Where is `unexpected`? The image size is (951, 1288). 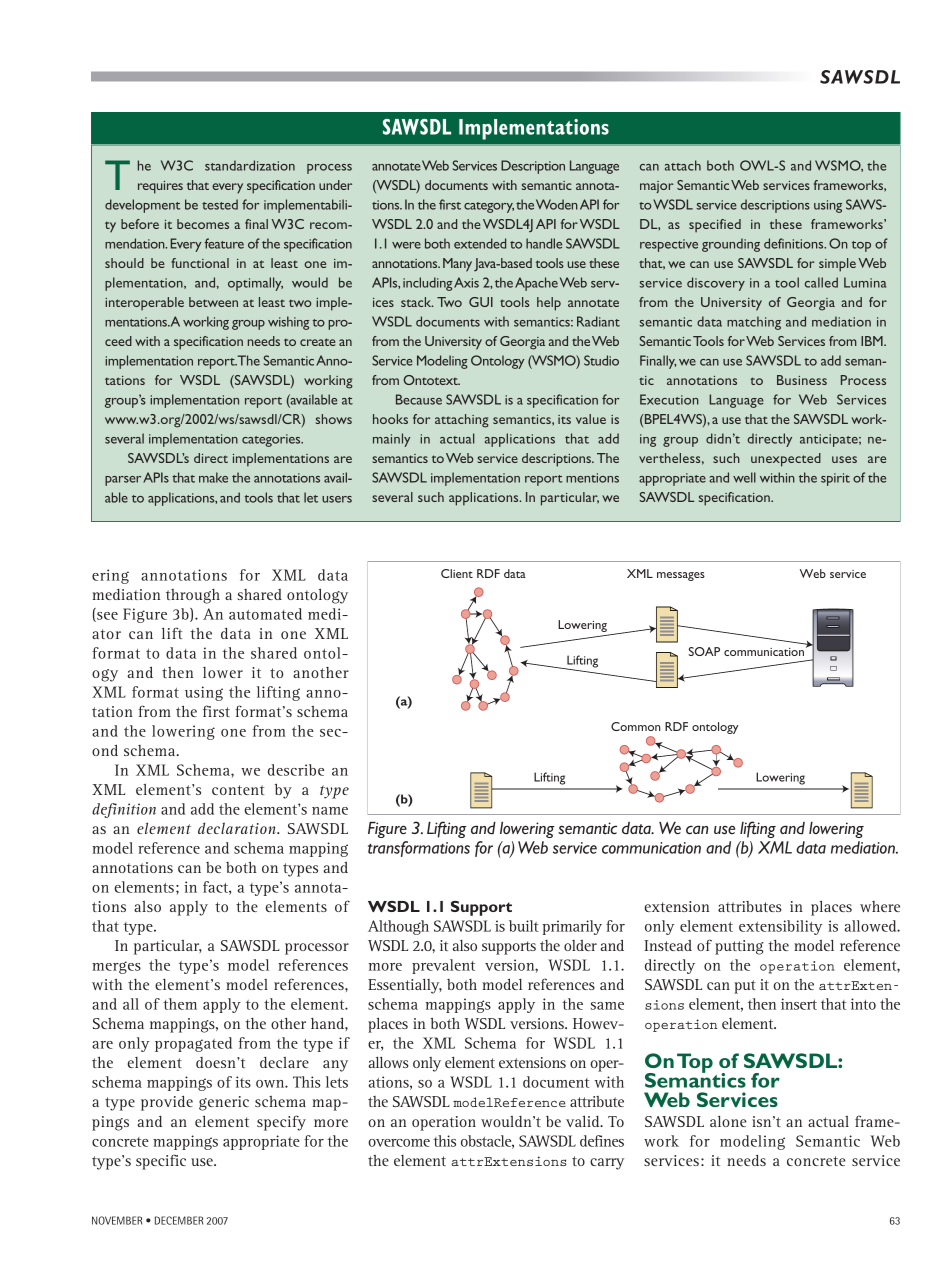
unexpected is located at coordinates (786, 460).
